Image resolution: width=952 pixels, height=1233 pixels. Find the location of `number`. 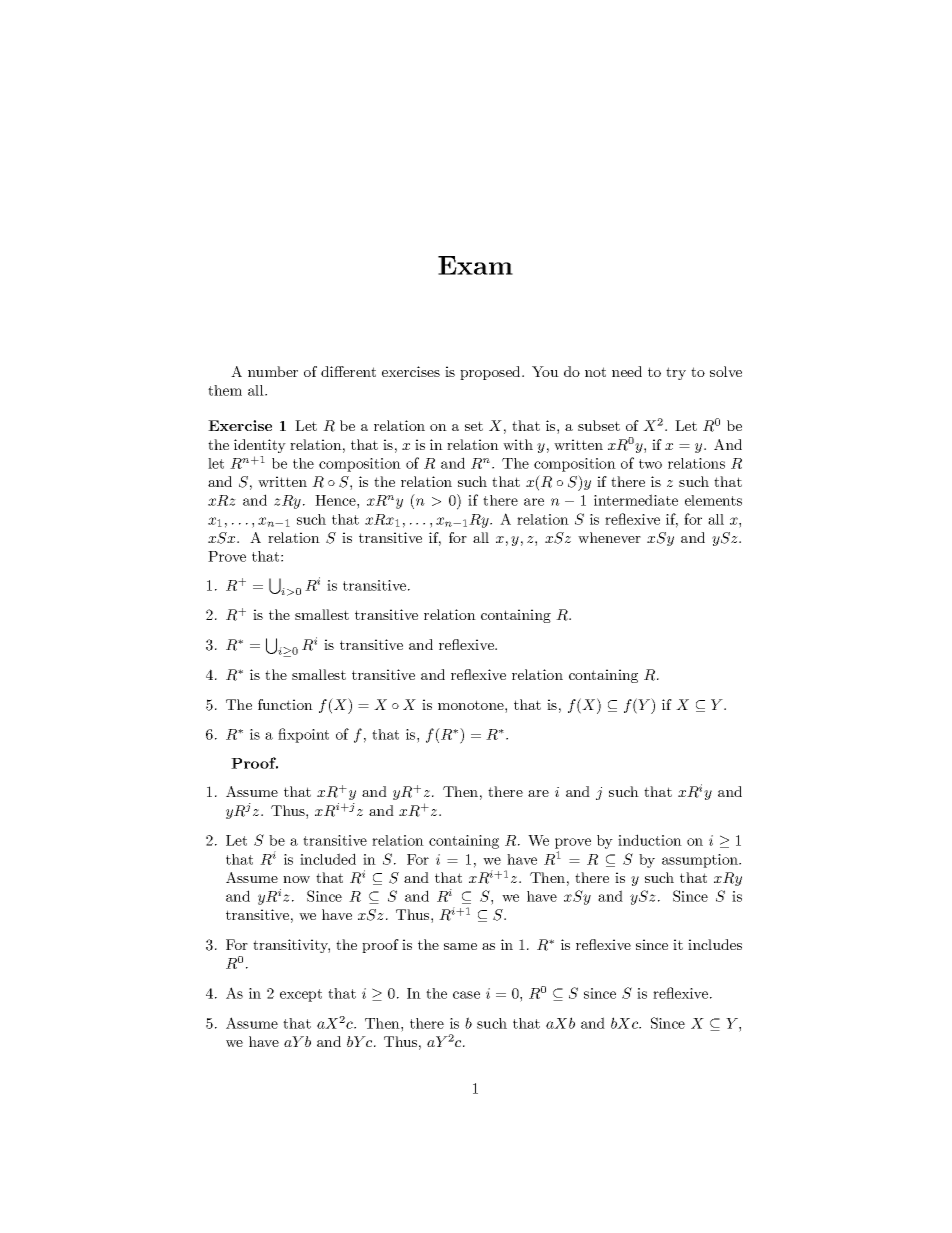

number is located at coordinates (273, 371).
